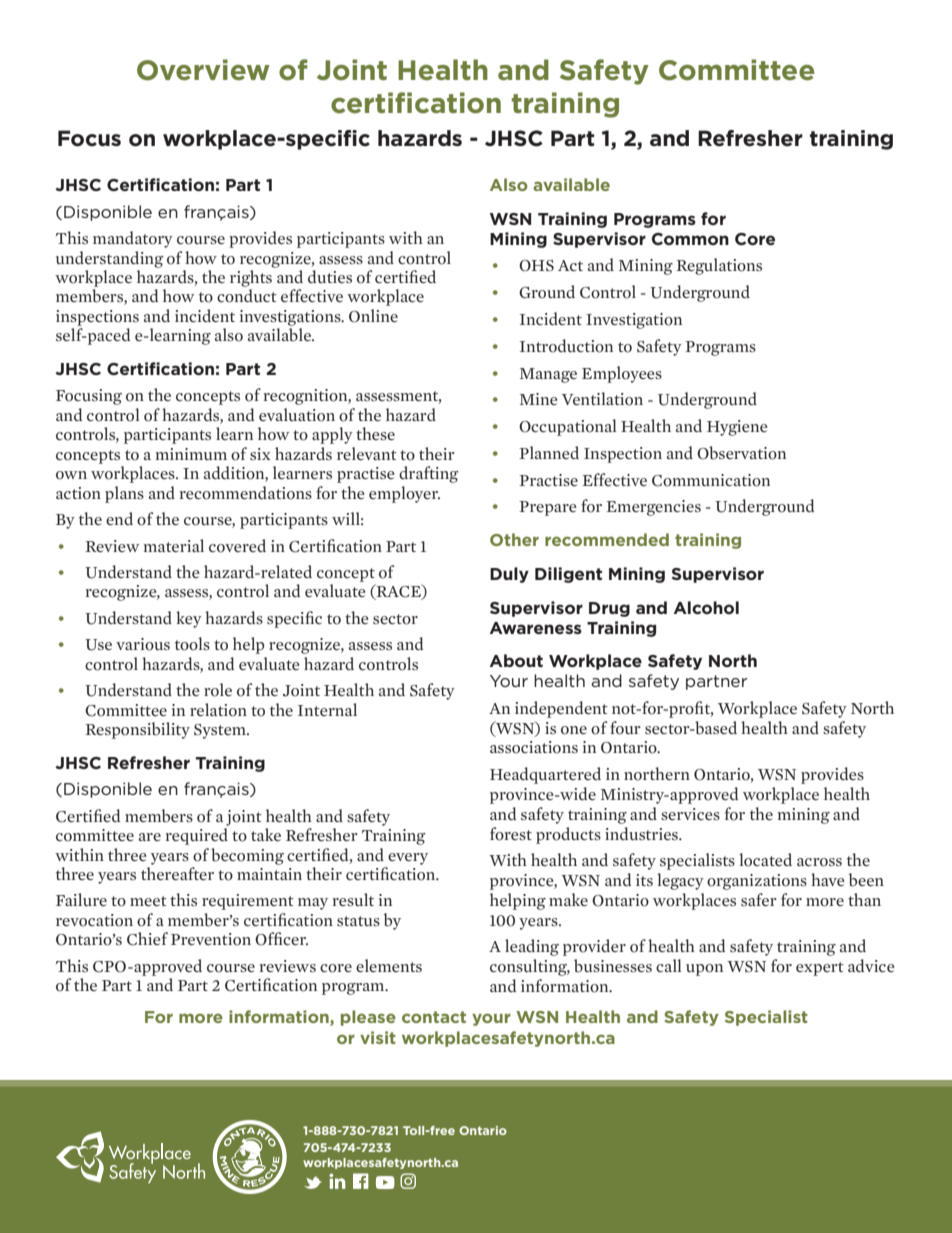  What do you see at coordinates (536, 266) in the page?
I see `OHS` at bounding box center [536, 266].
